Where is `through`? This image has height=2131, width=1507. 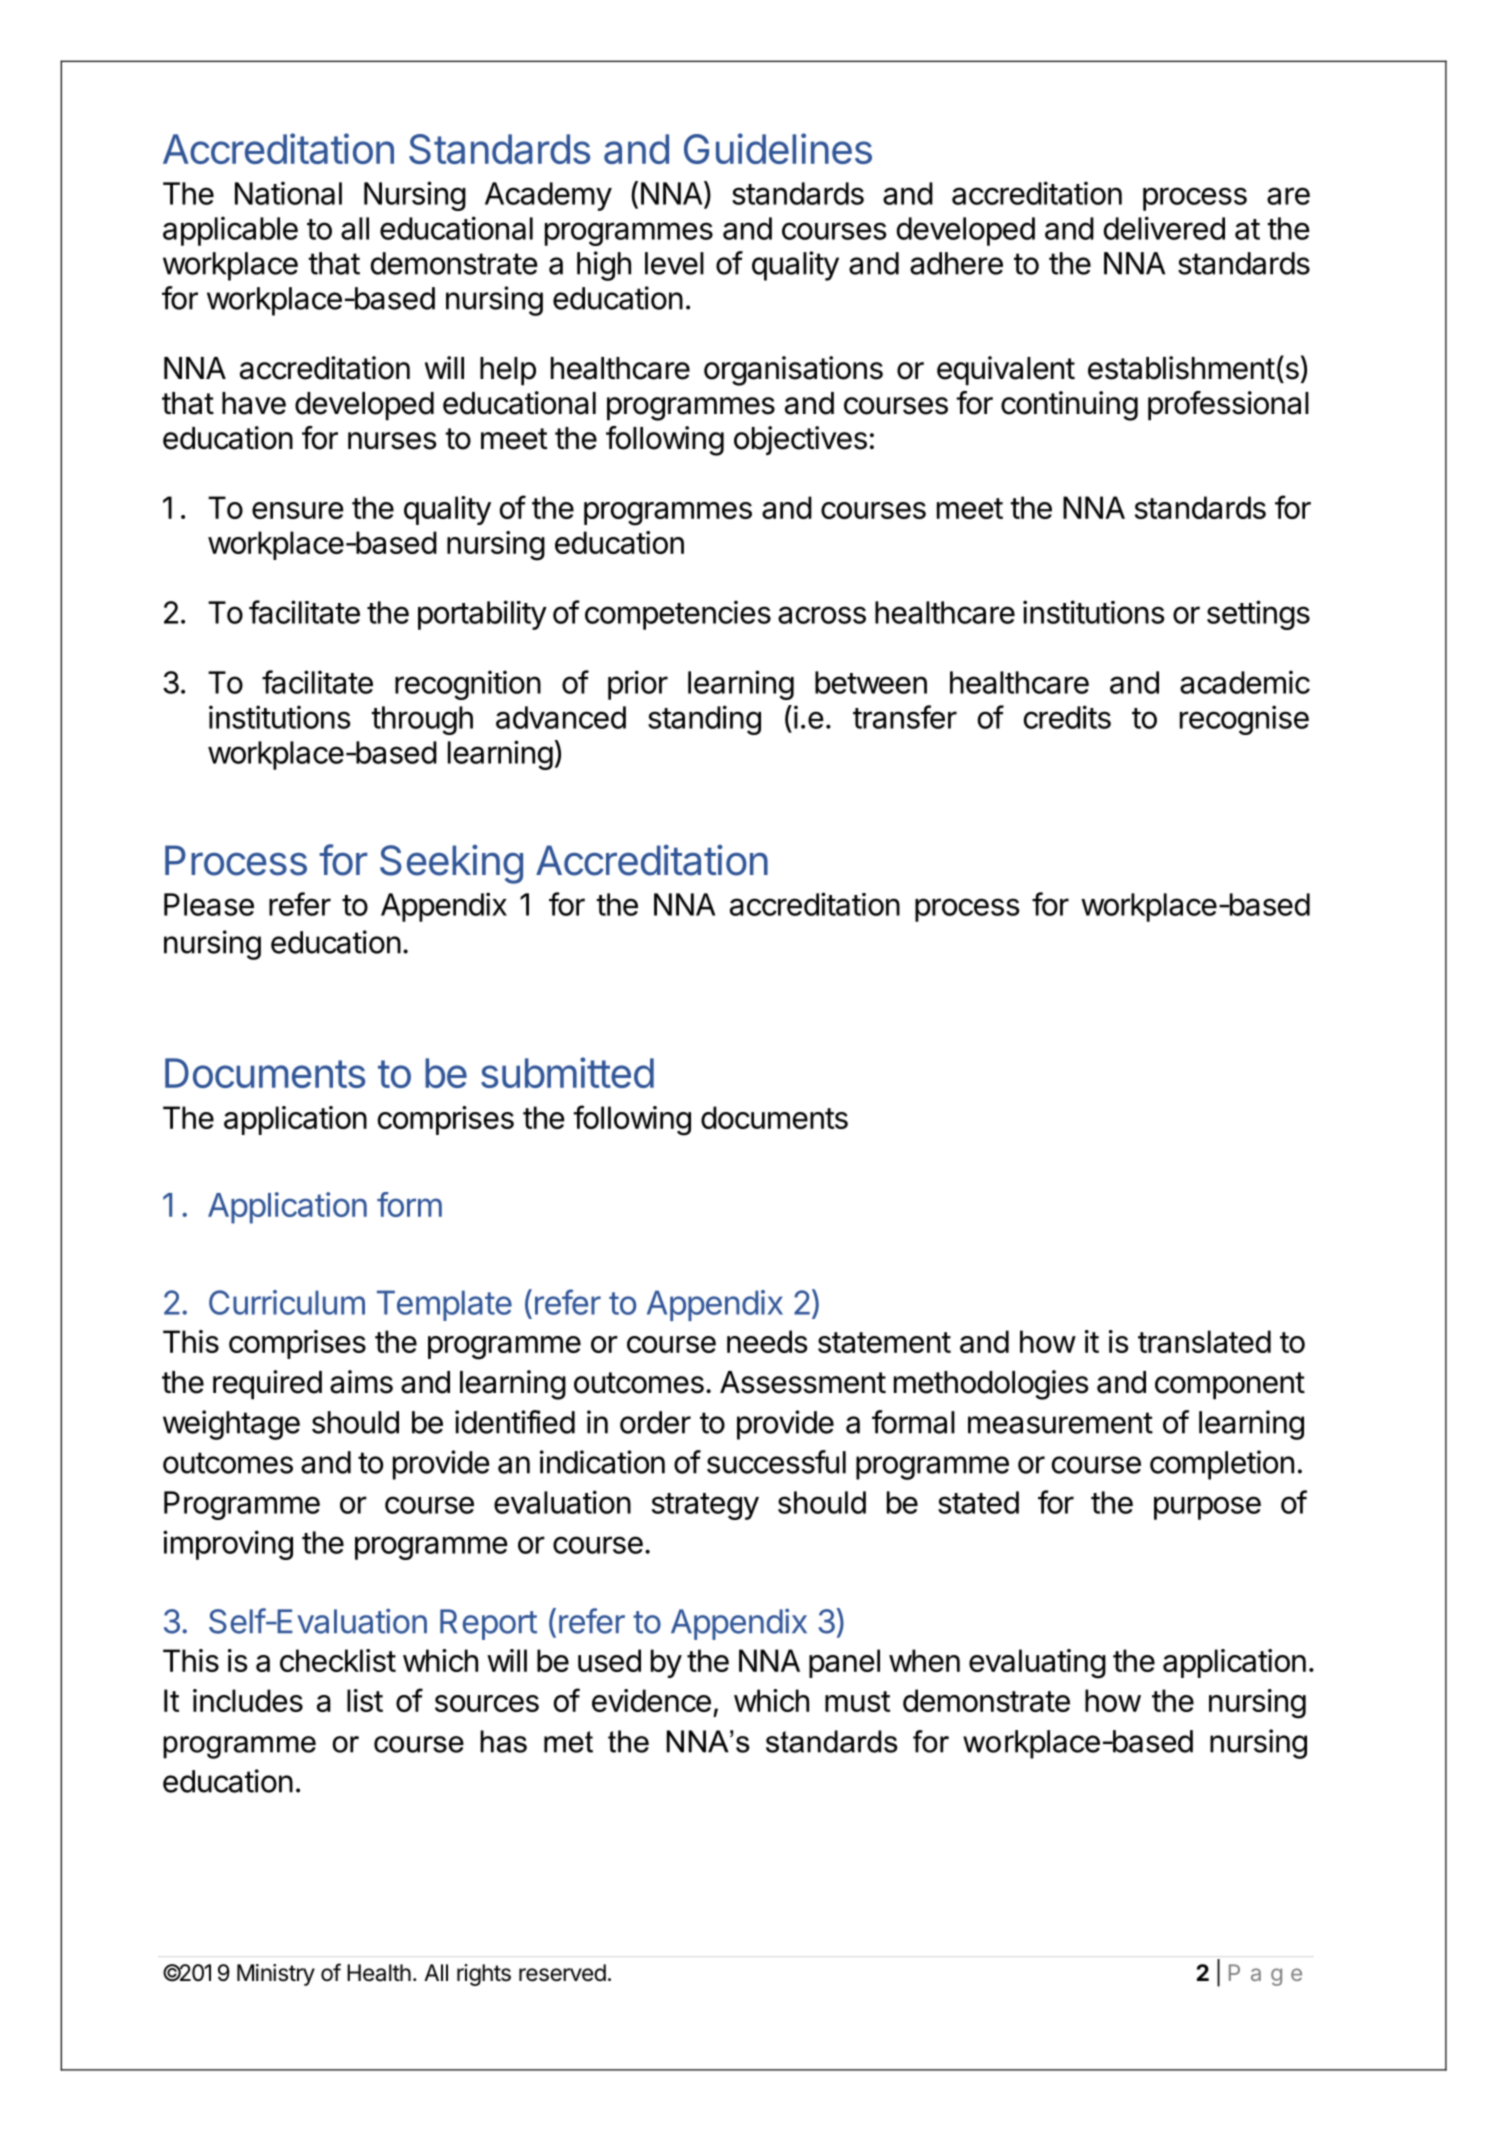 through is located at coordinates (422, 720).
